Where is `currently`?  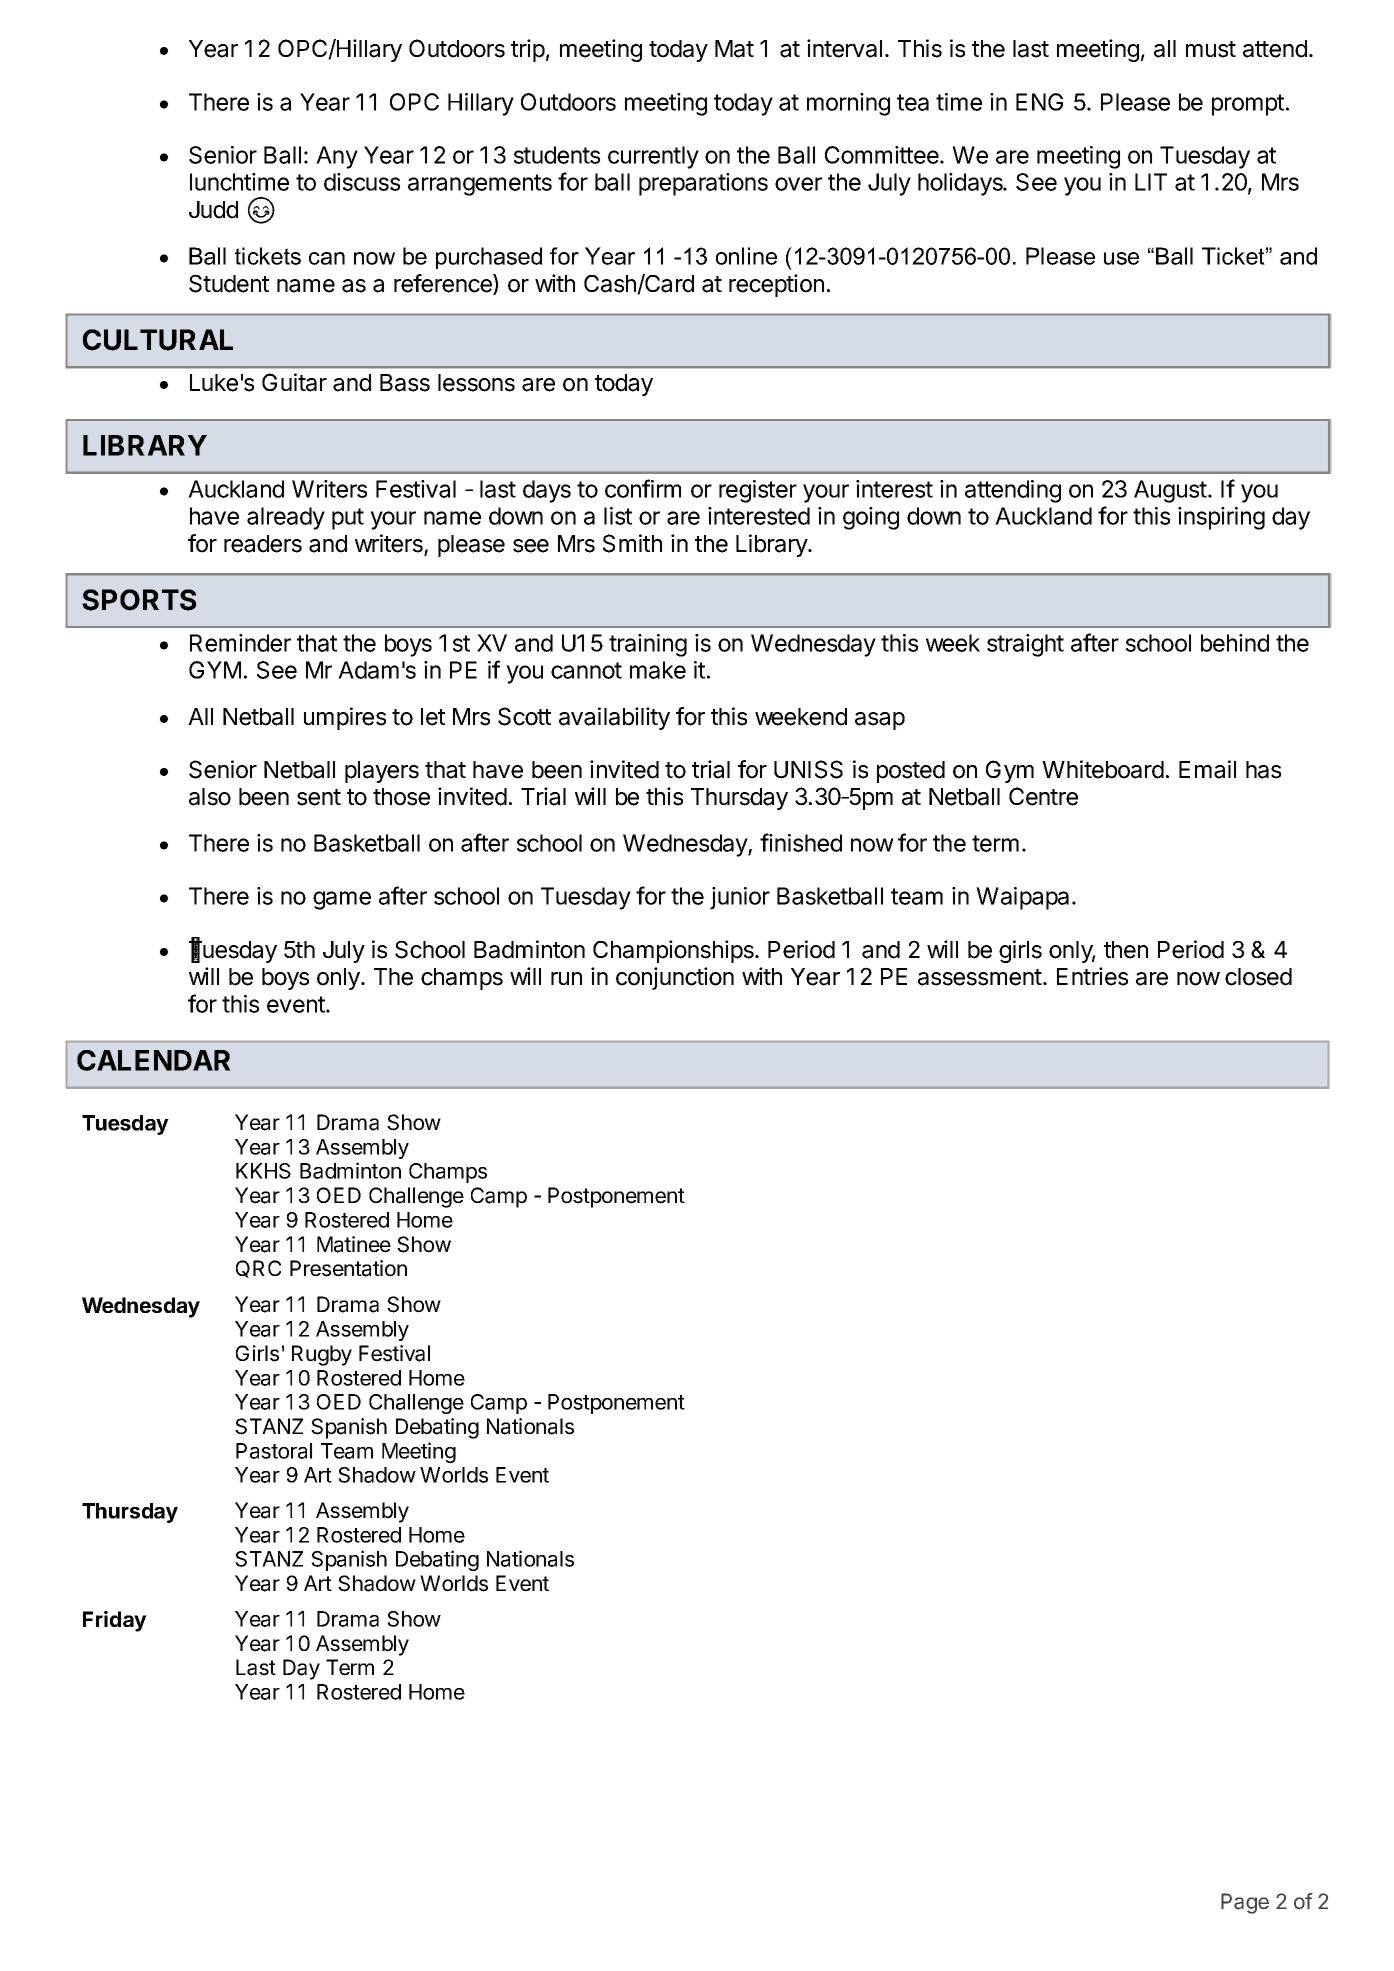
currently is located at coordinates (653, 157).
